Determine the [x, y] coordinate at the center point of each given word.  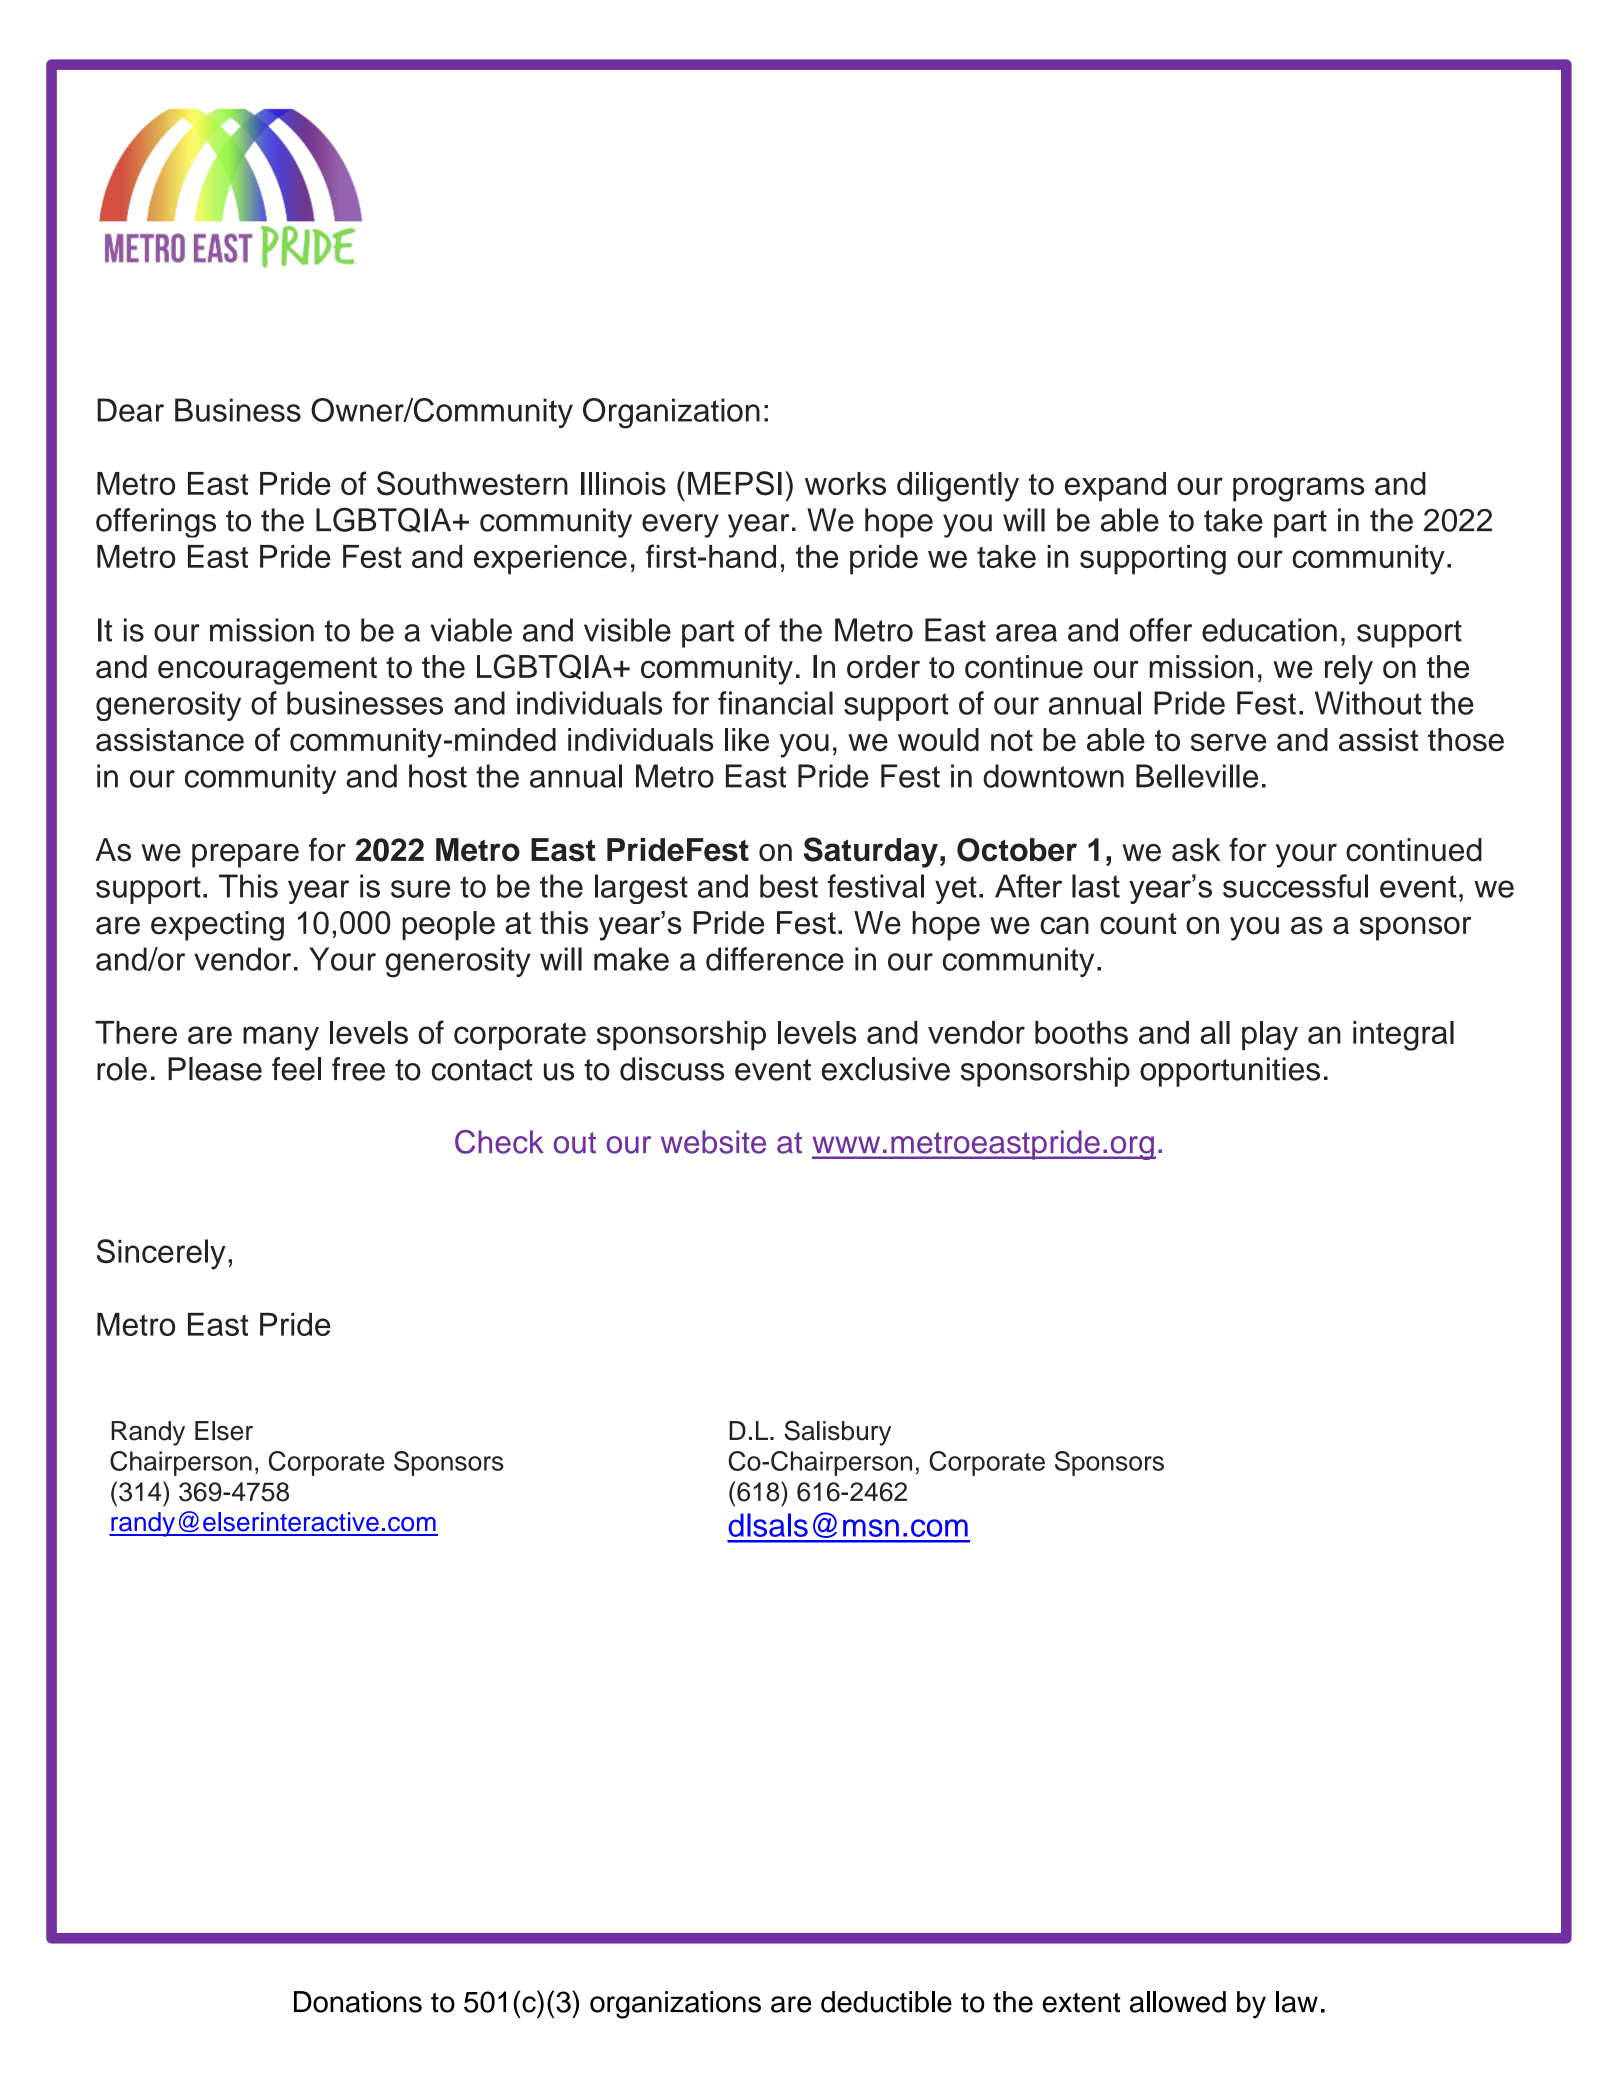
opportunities [1230, 1072]
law [1297, 2002]
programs [1299, 489]
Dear [130, 410]
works [845, 483]
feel [296, 1069]
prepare [245, 856]
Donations [358, 2002]
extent [1081, 2003]
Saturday [871, 852]
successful [1295, 886]
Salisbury [837, 1433]
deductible [886, 2002]
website [713, 1142]
